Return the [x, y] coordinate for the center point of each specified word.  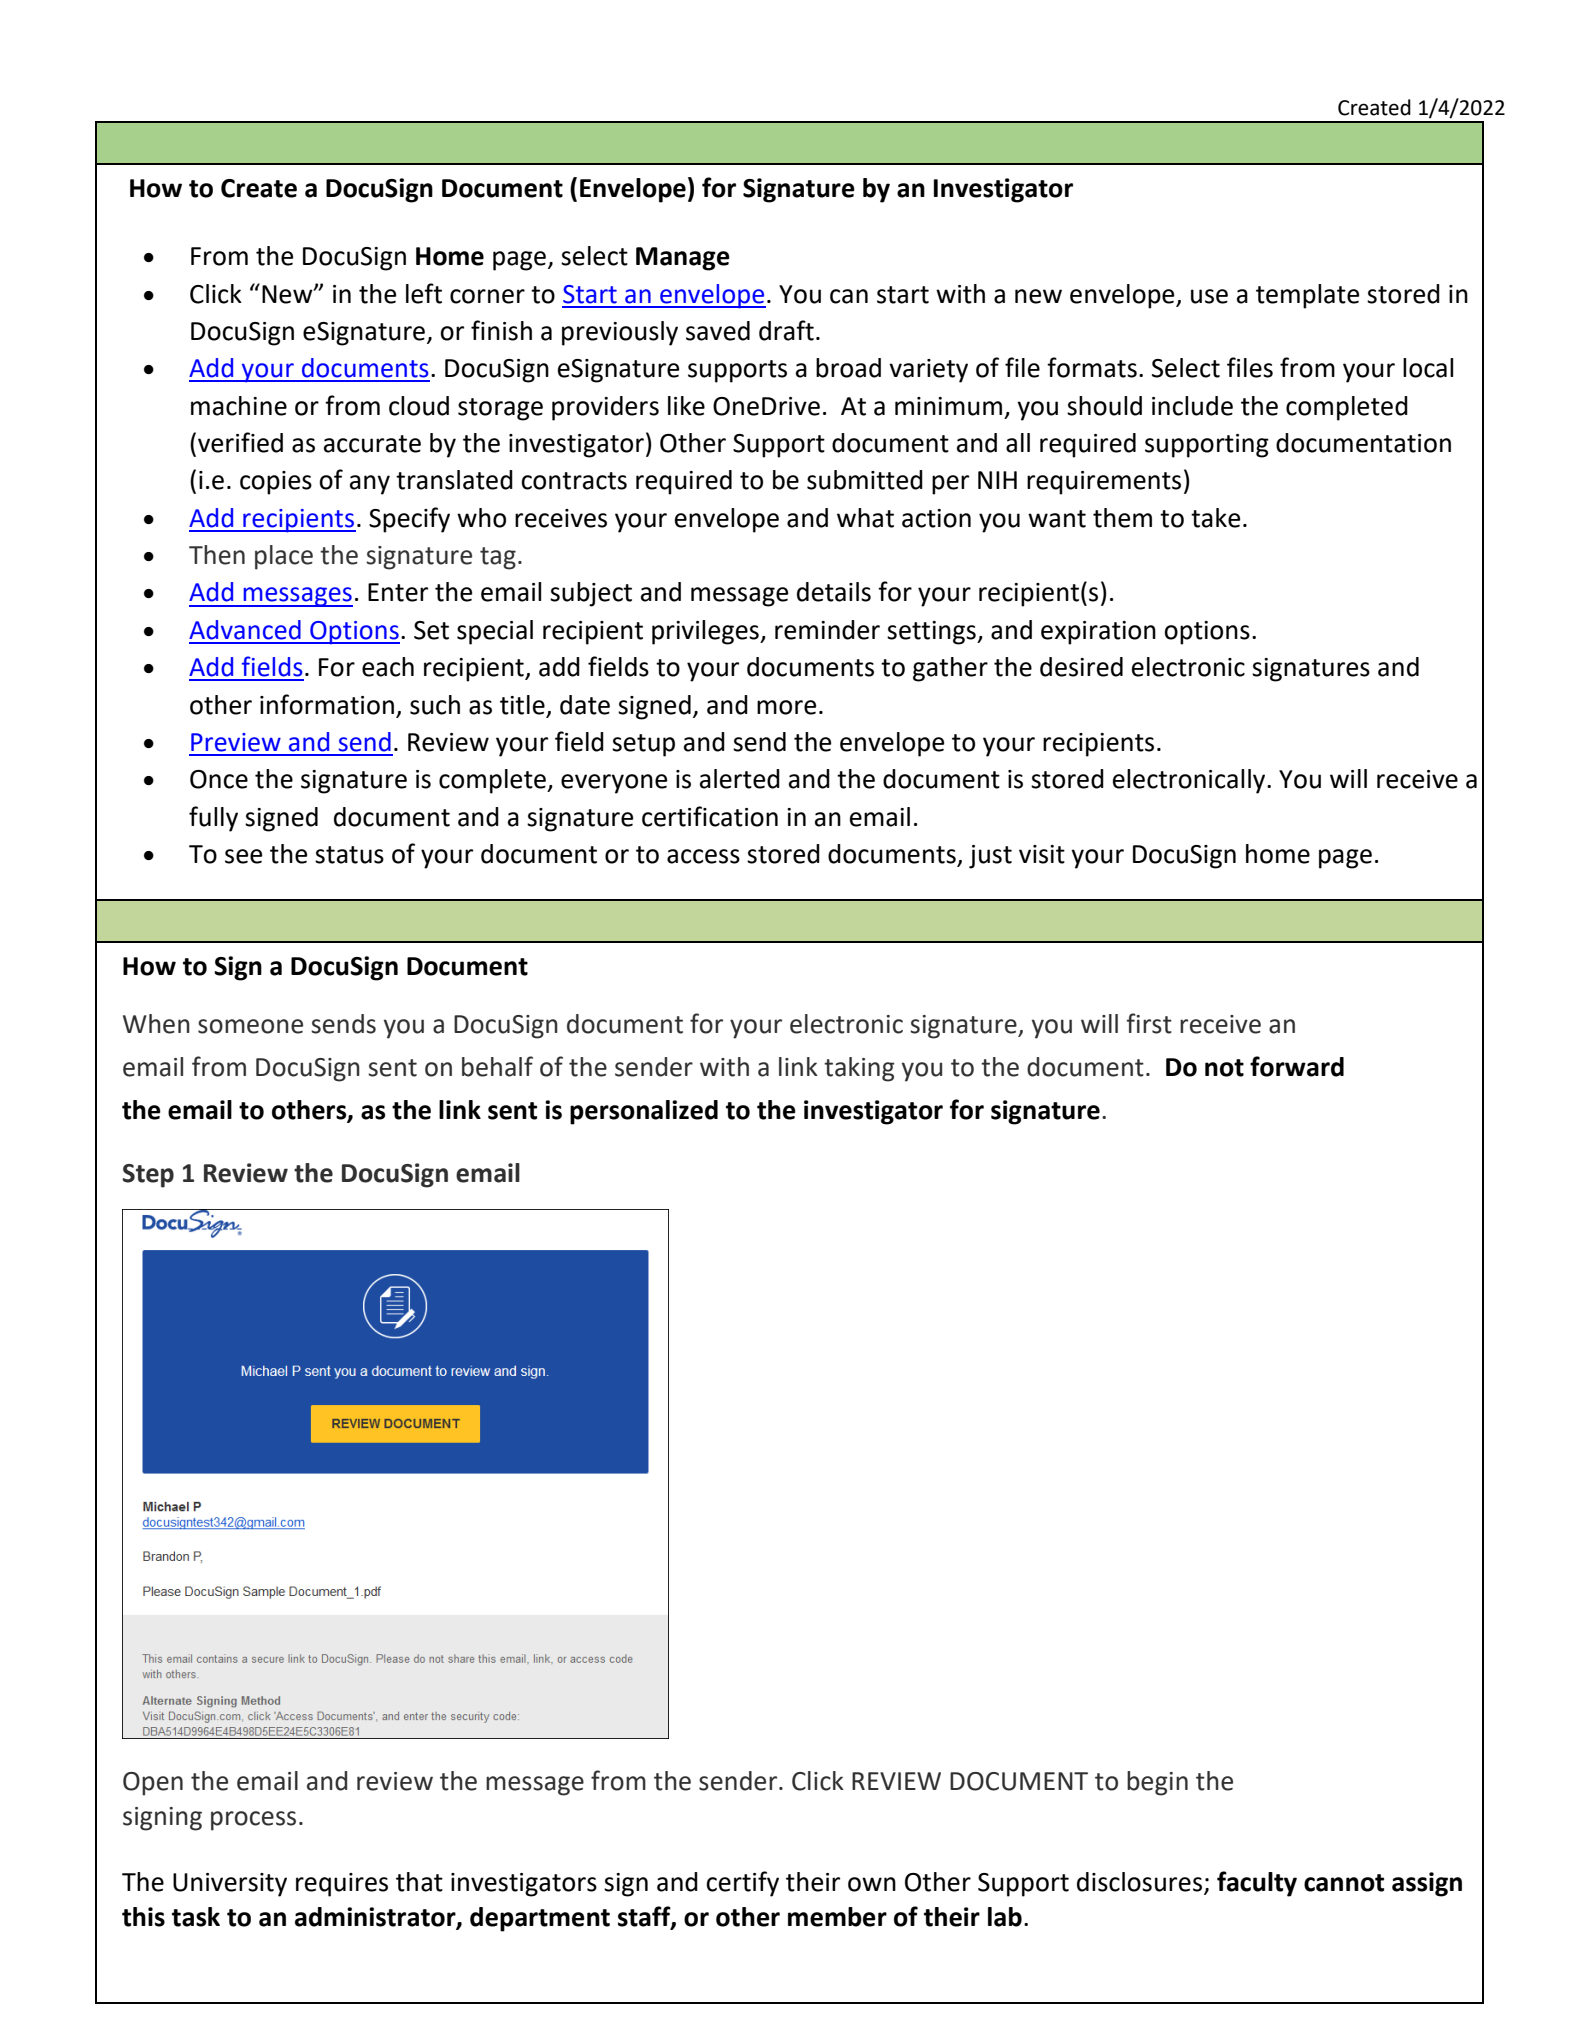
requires [342, 1885]
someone [250, 1026]
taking [859, 1069]
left [424, 293]
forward [1297, 1066]
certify [742, 1884]
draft [786, 330]
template [1307, 296]
